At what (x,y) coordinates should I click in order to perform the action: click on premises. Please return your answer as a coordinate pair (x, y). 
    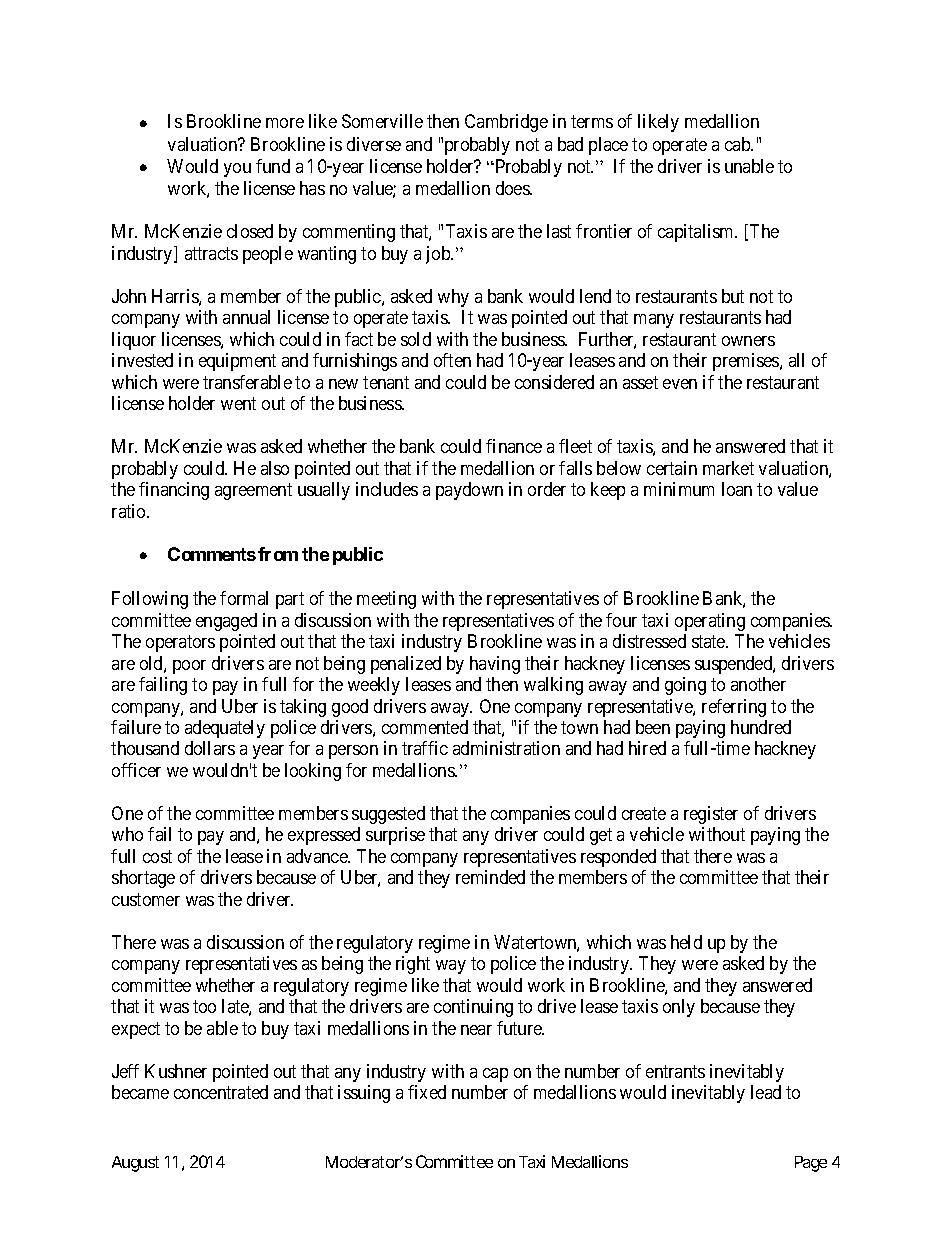
    Looking at the image, I should click on (747, 362).
